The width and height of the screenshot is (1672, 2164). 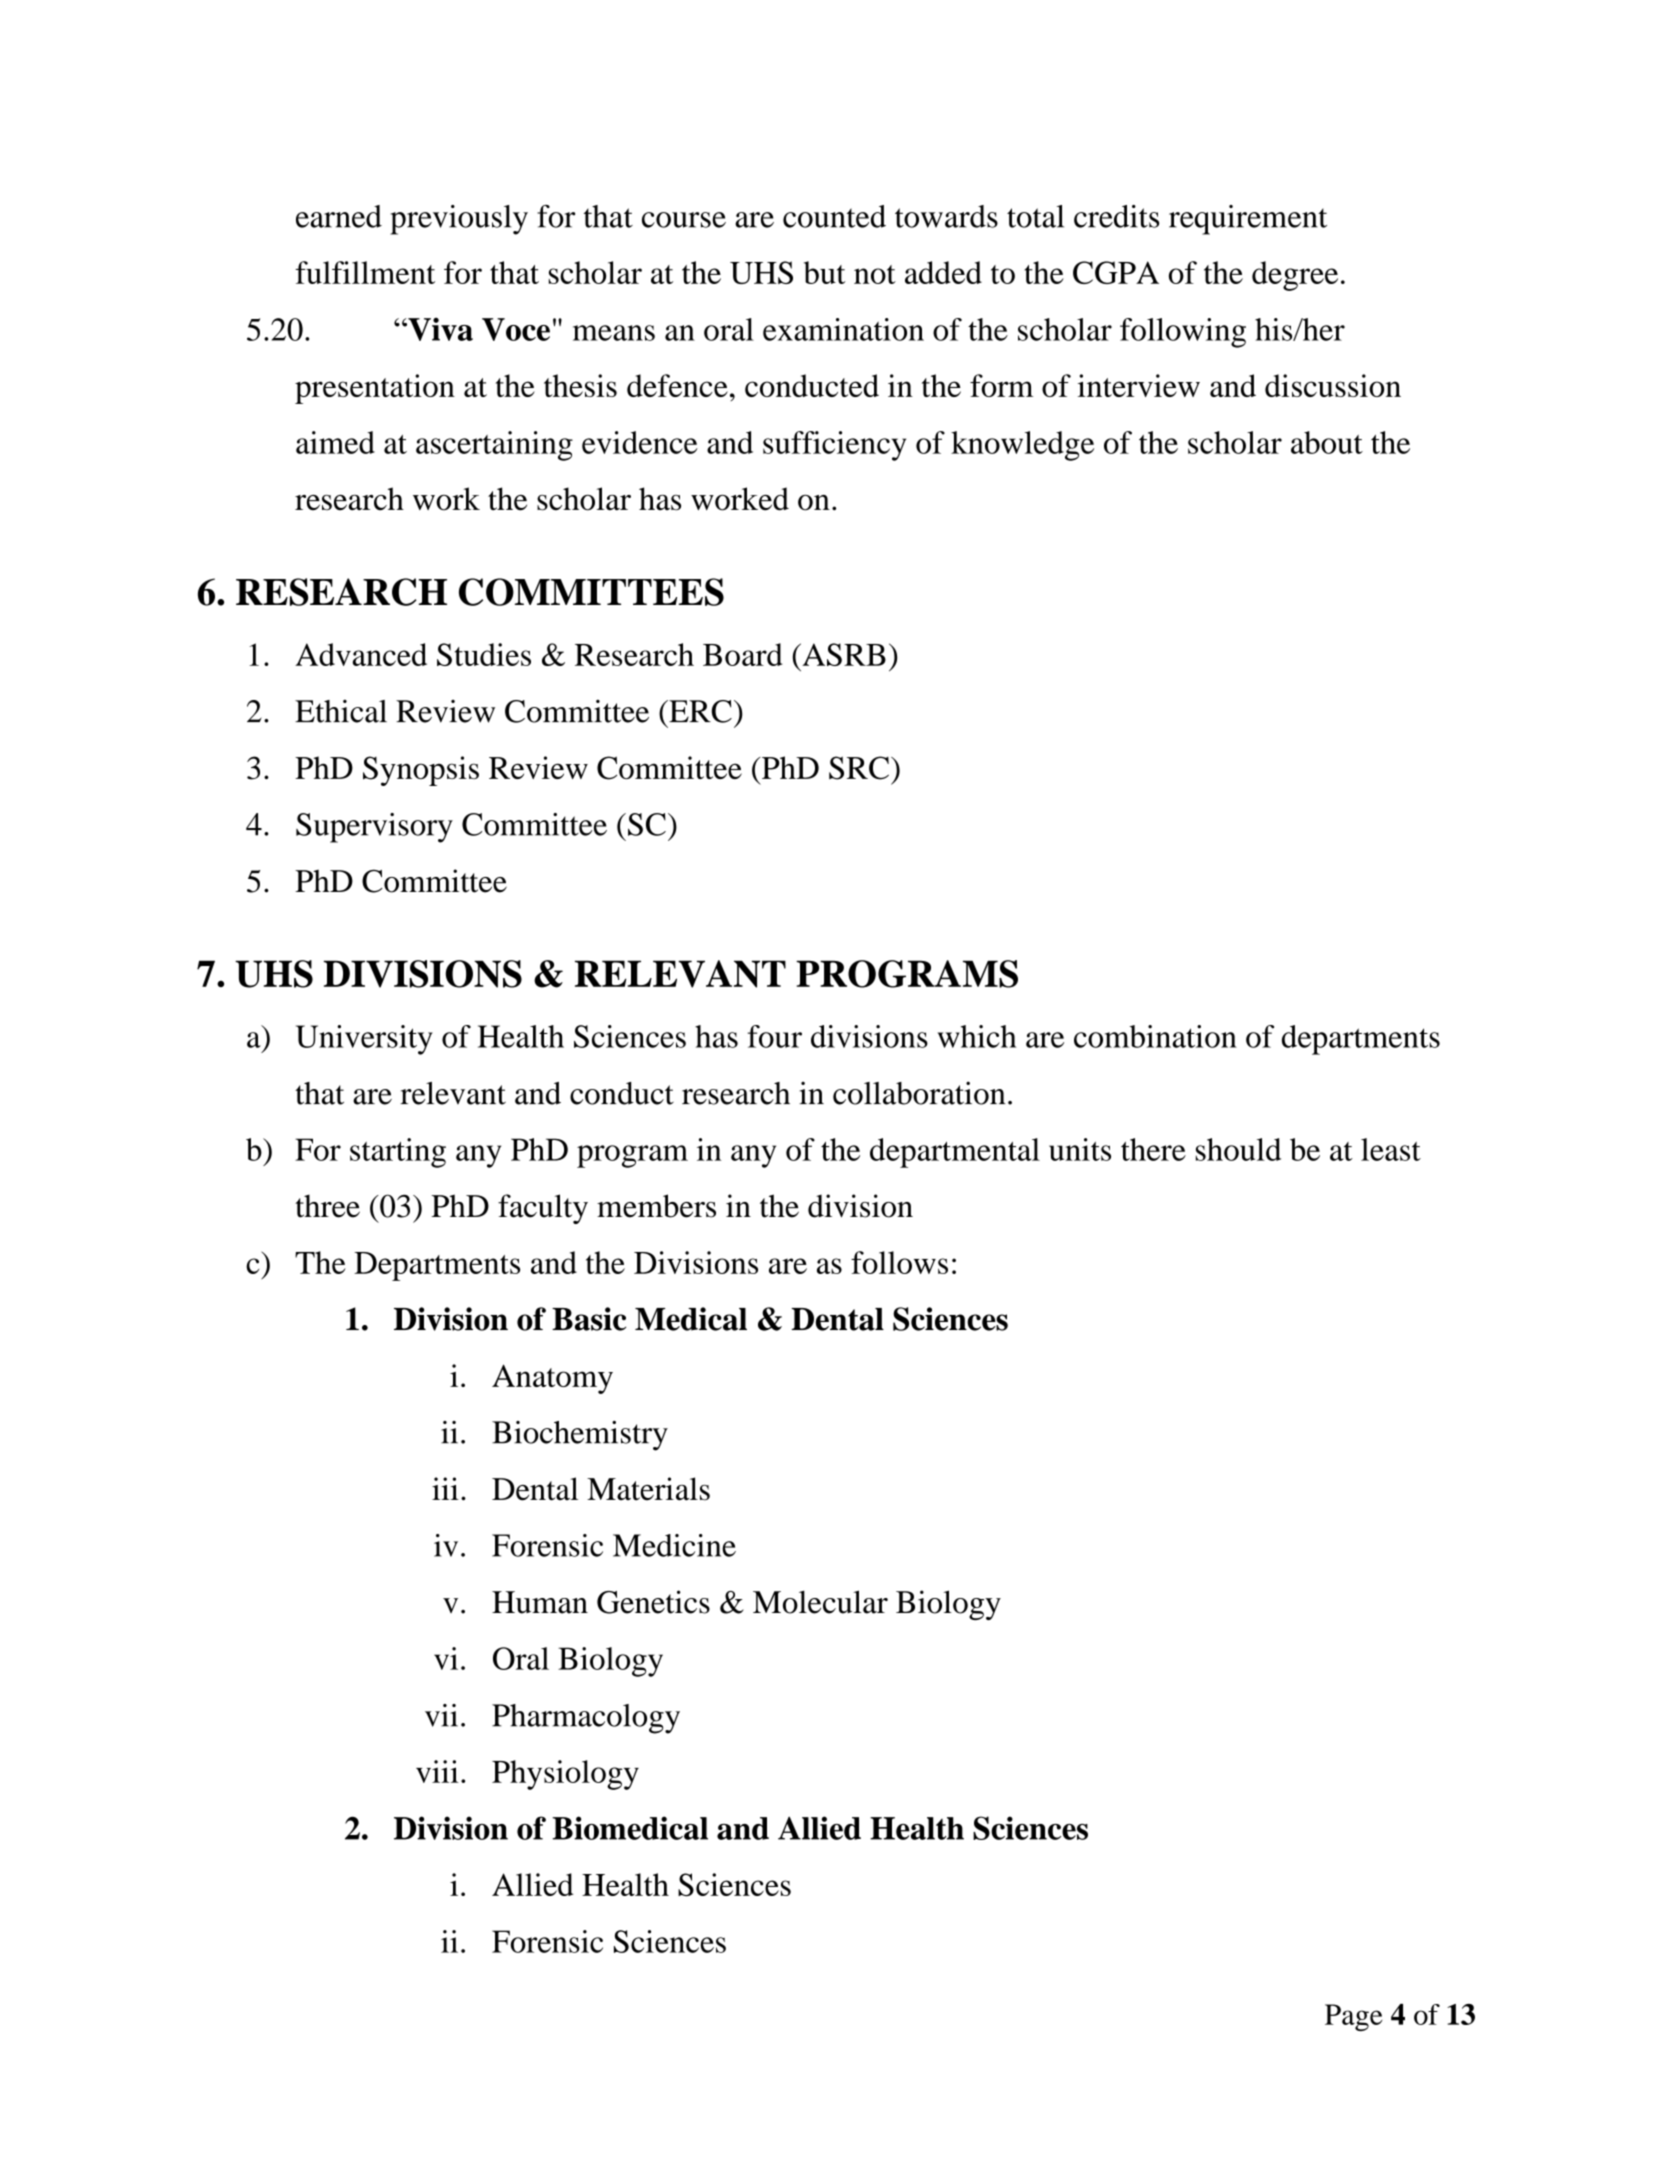 What do you see at coordinates (437, 1771) in the screenshot?
I see `viii` at bounding box center [437, 1771].
